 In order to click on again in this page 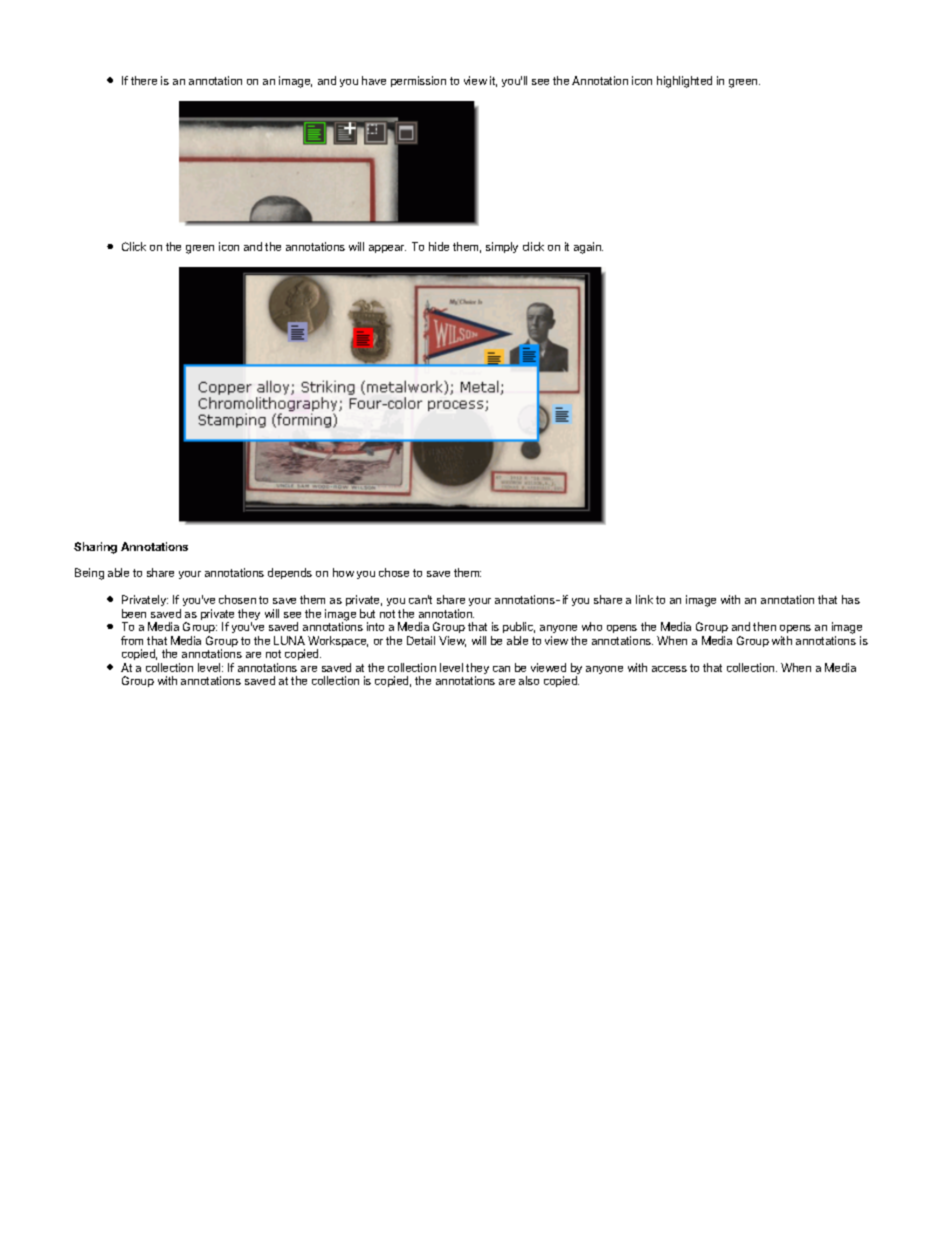, I will do `click(588, 248)`.
